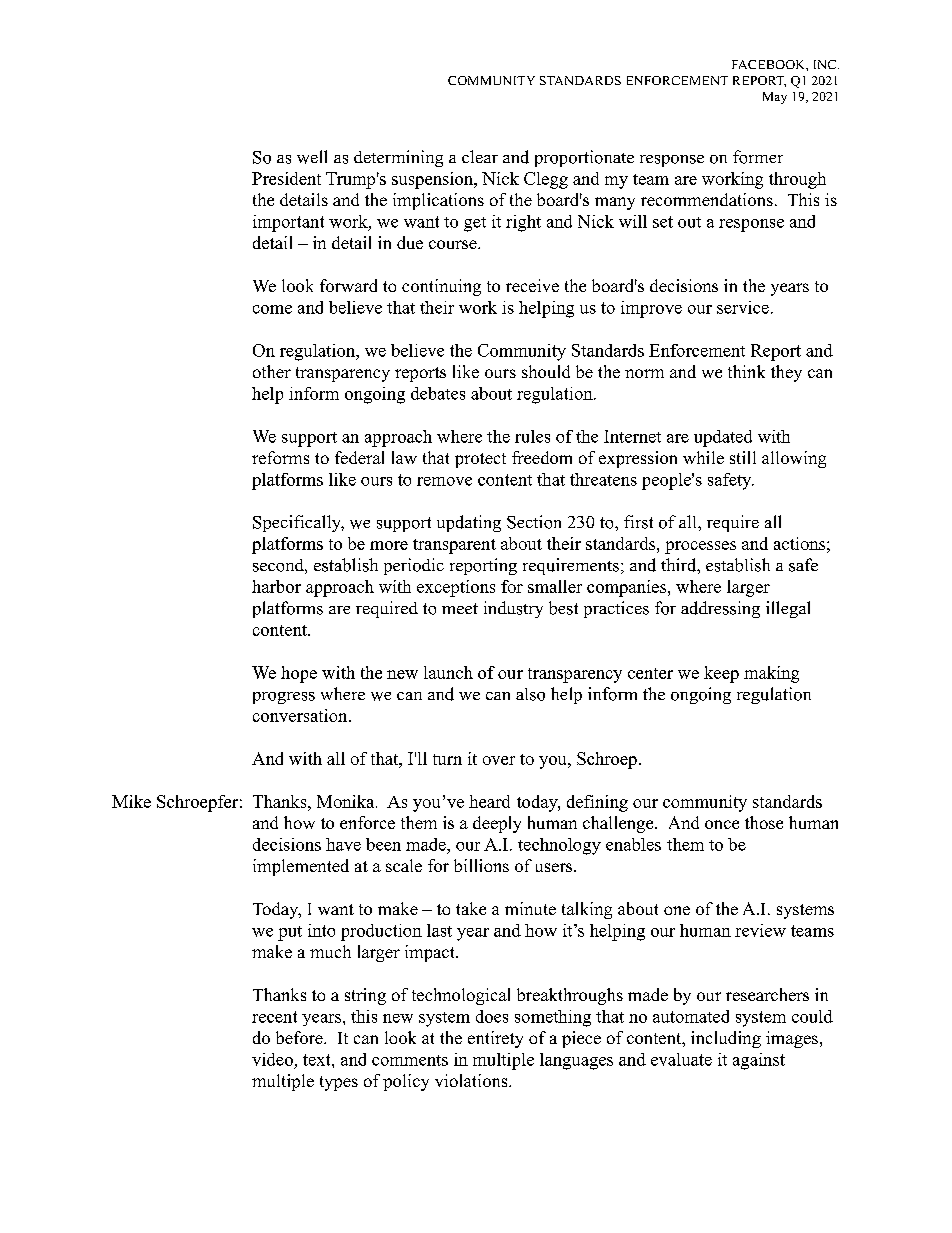 This screenshot has width=952, height=1233. What do you see at coordinates (131, 801) in the screenshot?
I see `Mike` at bounding box center [131, 801].
